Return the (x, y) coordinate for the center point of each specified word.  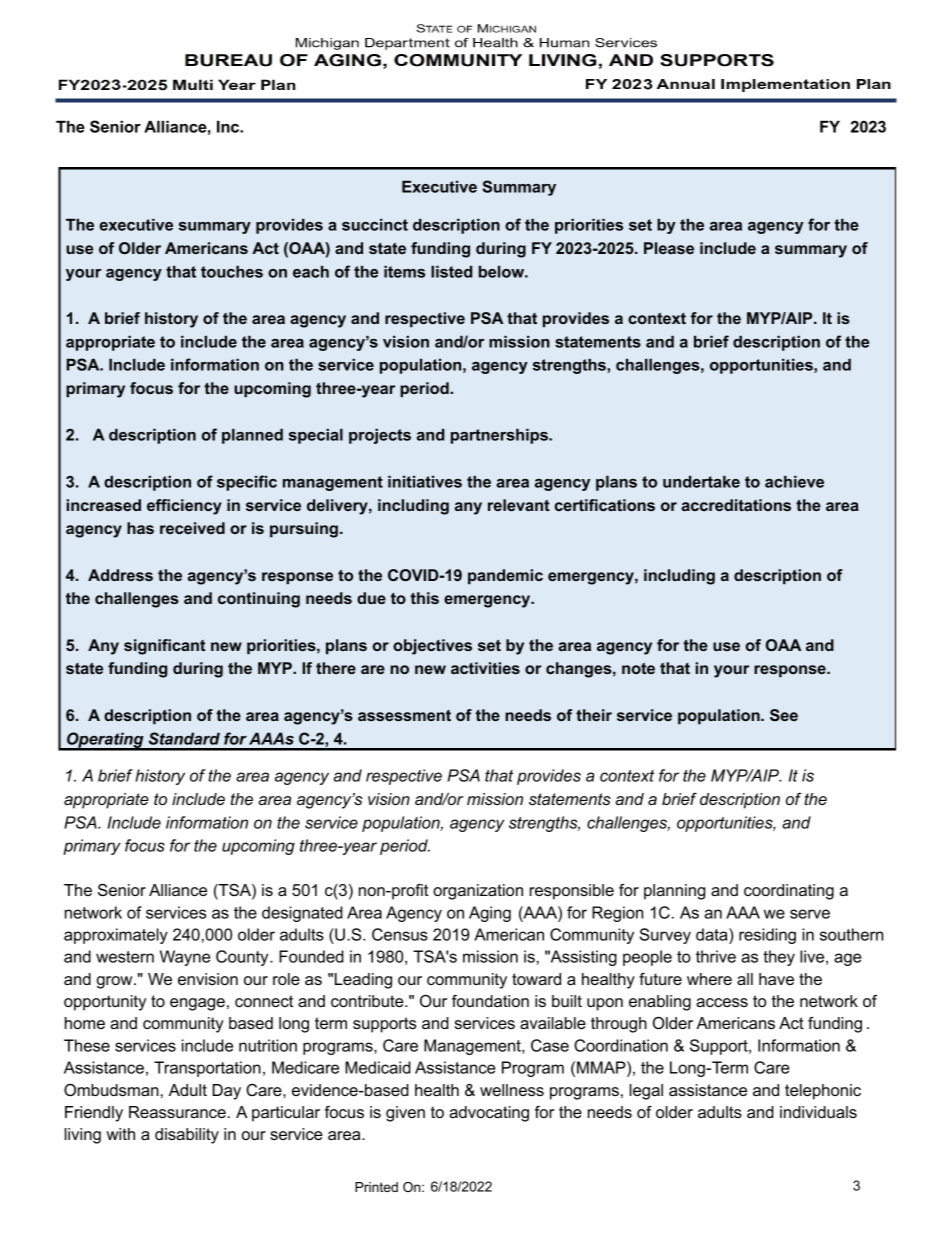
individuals (818, 1112)
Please (669, 248)
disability (187, 1136)
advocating (489, 1114)
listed (451, 272)
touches (232, 272)
